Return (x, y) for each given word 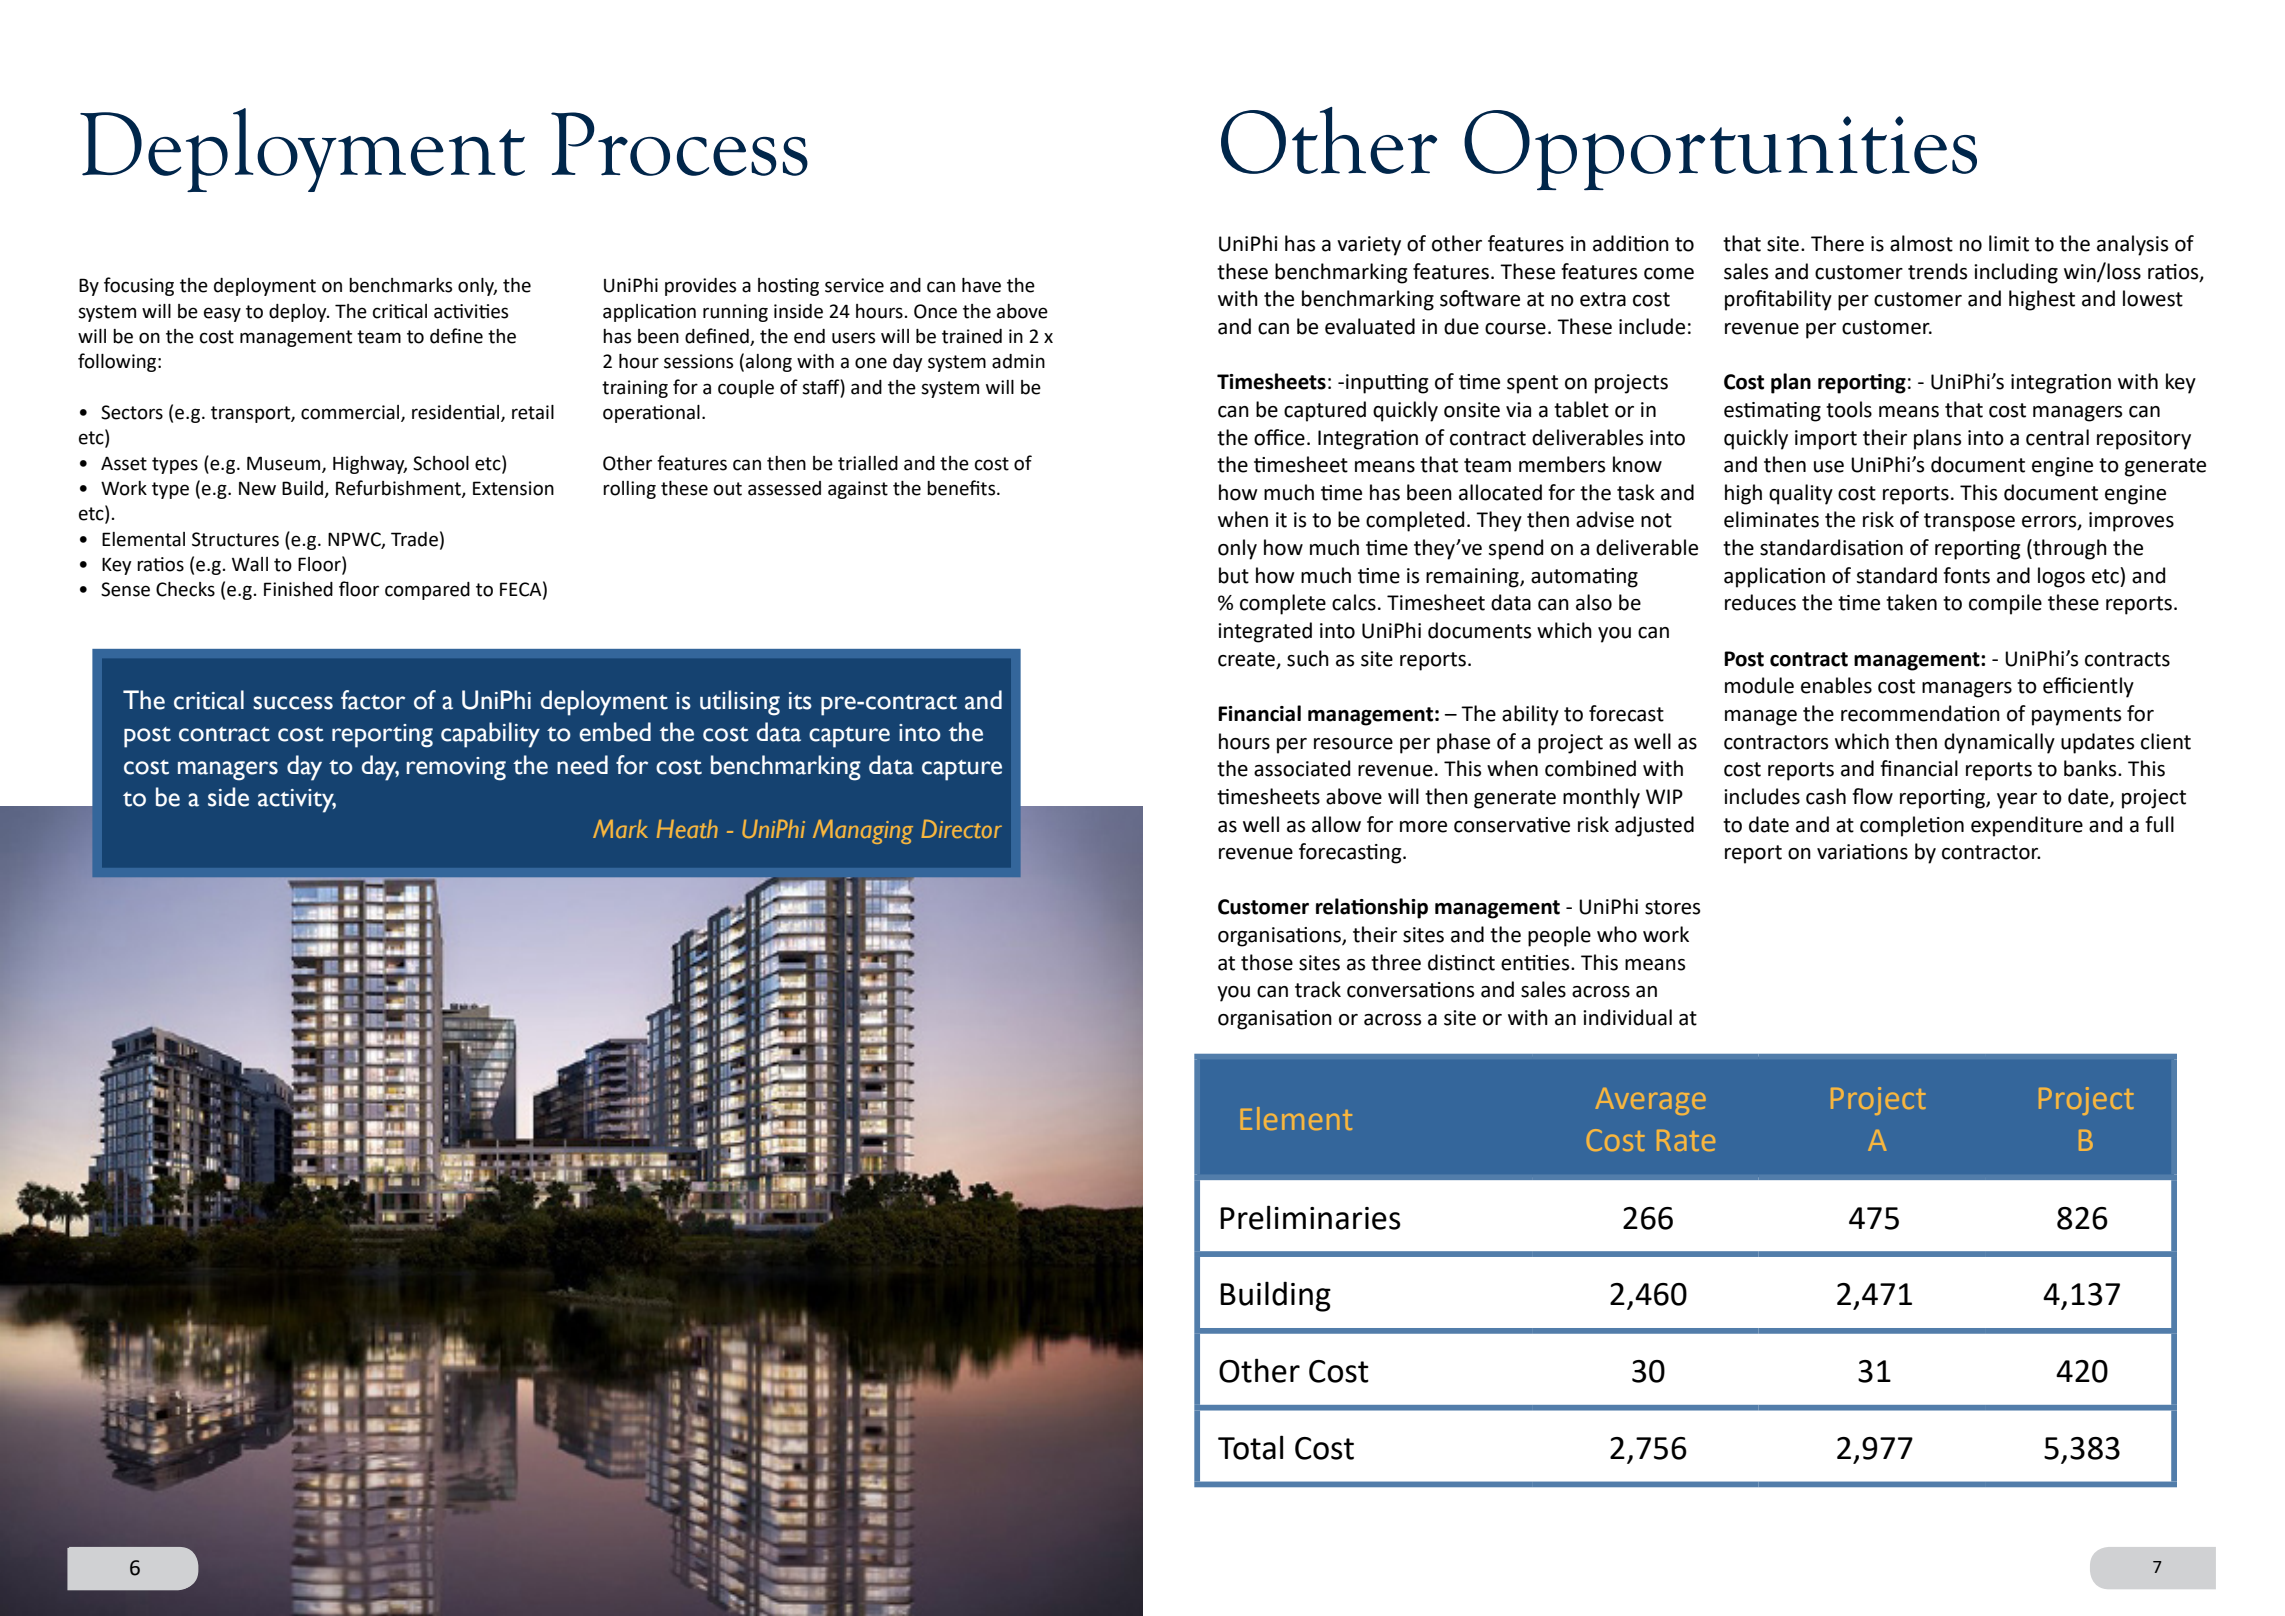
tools (1849, 409)
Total (1250, 1447)
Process (679, 144)
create (1246, 659)
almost (1921, 243)
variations (1862, 852)
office (1279, 437)
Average (1650, 1101)
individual (1627, 1017)
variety (1369, 246)
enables (1836, 685)
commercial (351, 413)
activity (297, 801)
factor (373, 700)
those (1267, 962)
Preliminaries (1310, 1217)
